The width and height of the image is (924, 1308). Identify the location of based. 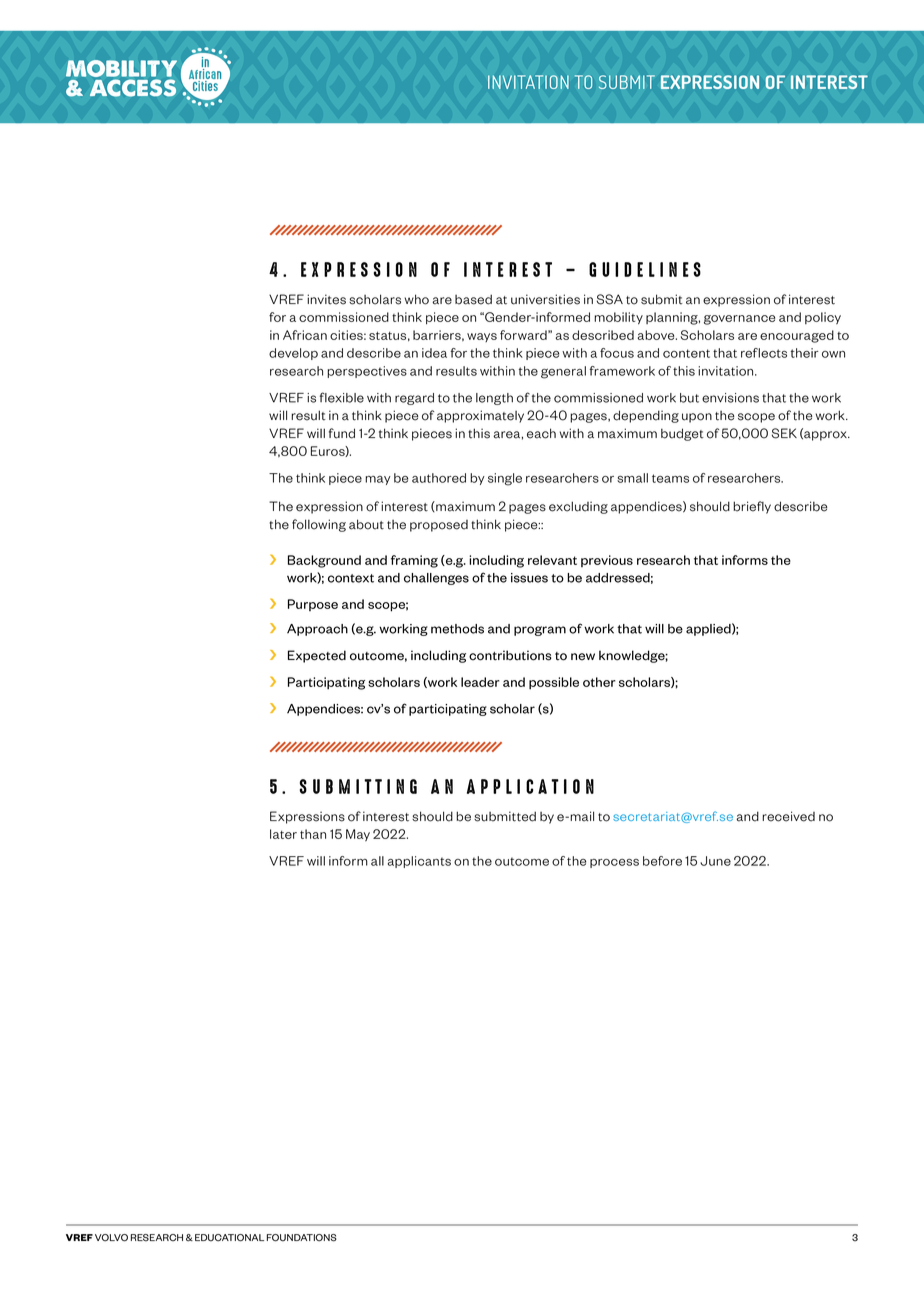
(473, 299).
